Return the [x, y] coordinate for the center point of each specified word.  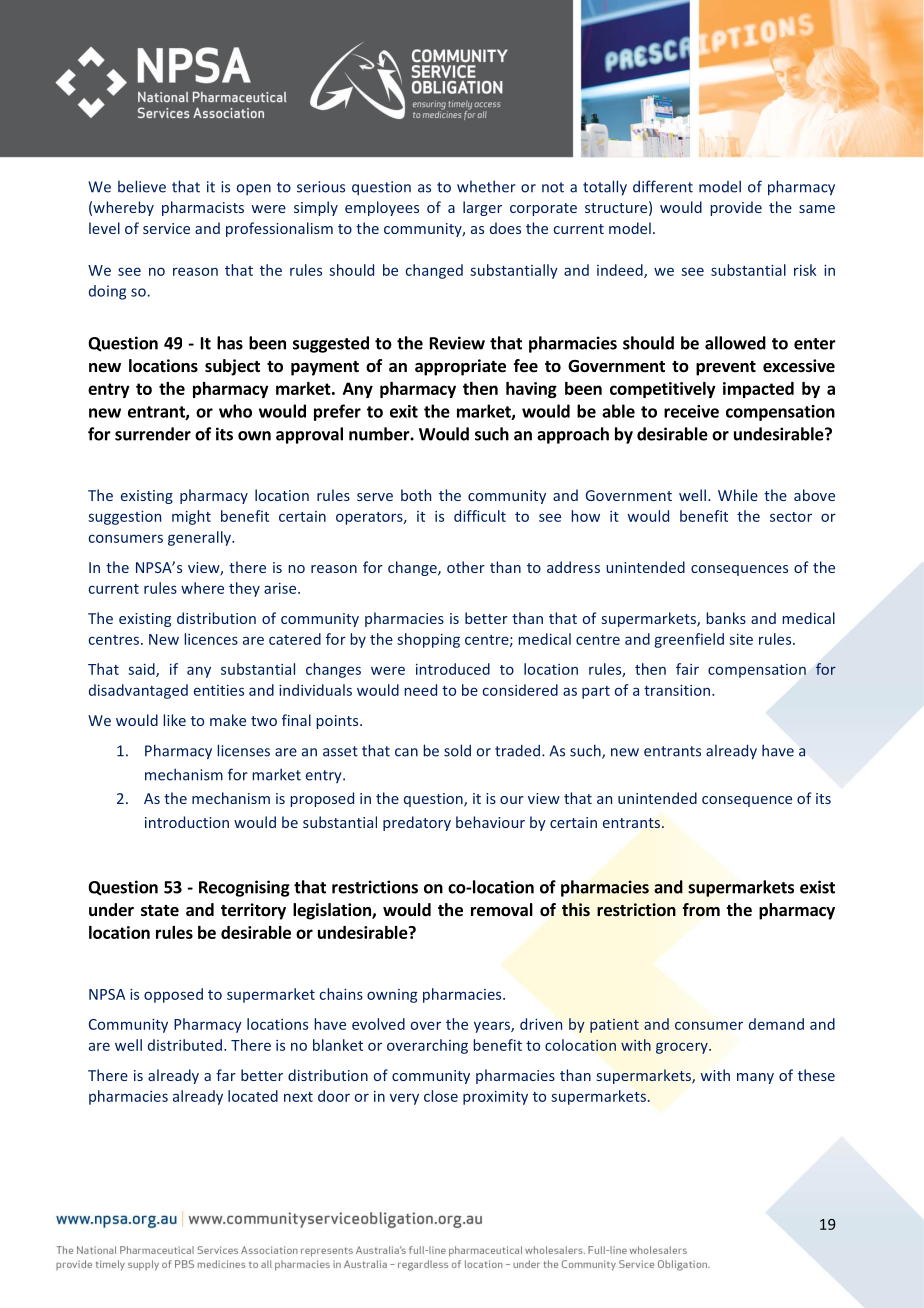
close [441, 1096]
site [741, 639]
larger [482, 208]
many [755, 1078]
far [226, 1075]
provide [736, 208]
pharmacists [203, 208]
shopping [428, 640]
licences [211, 639]
